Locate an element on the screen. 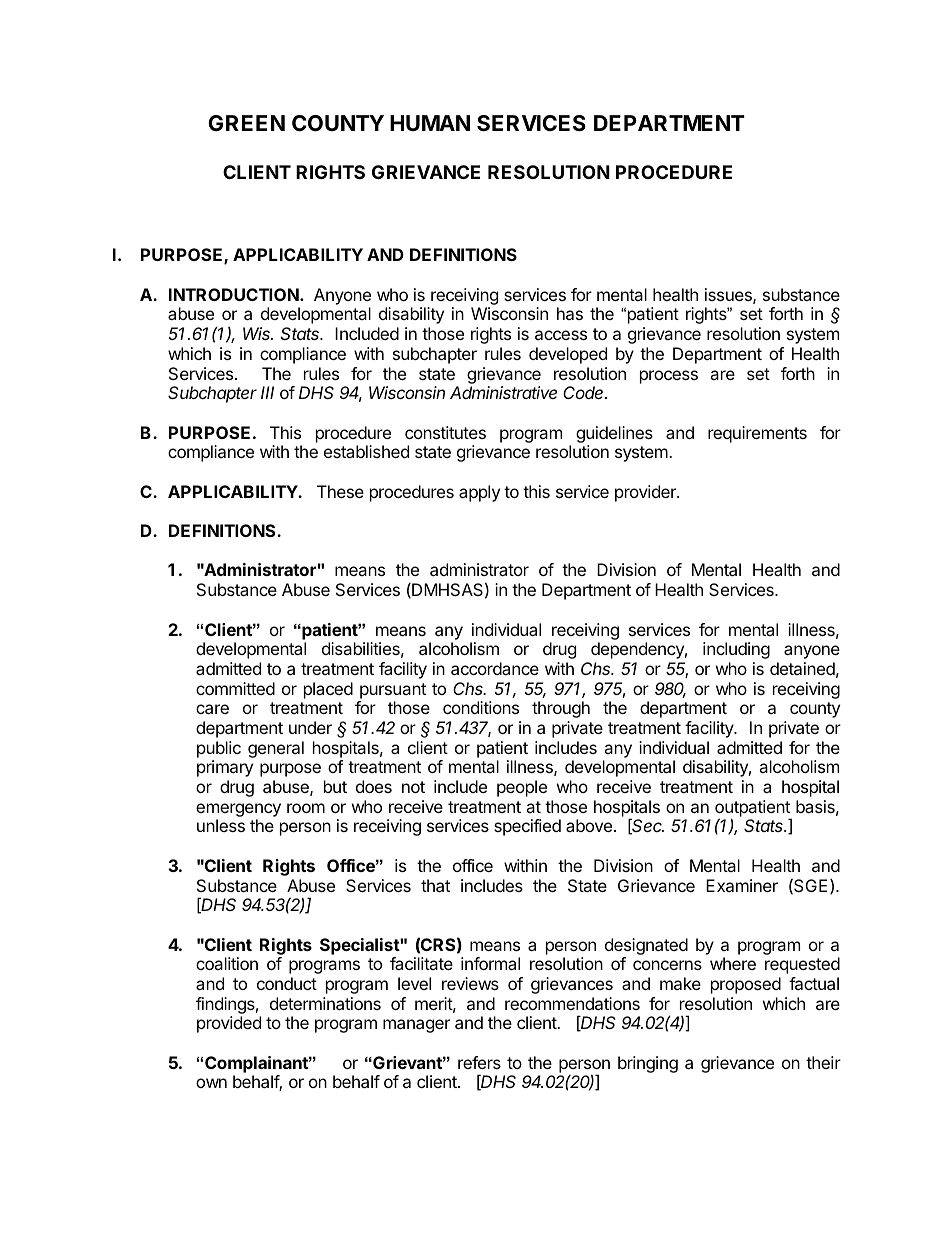 The height and width of the screenshot is (1233, 952). III is located at coordinates (267, 392).
